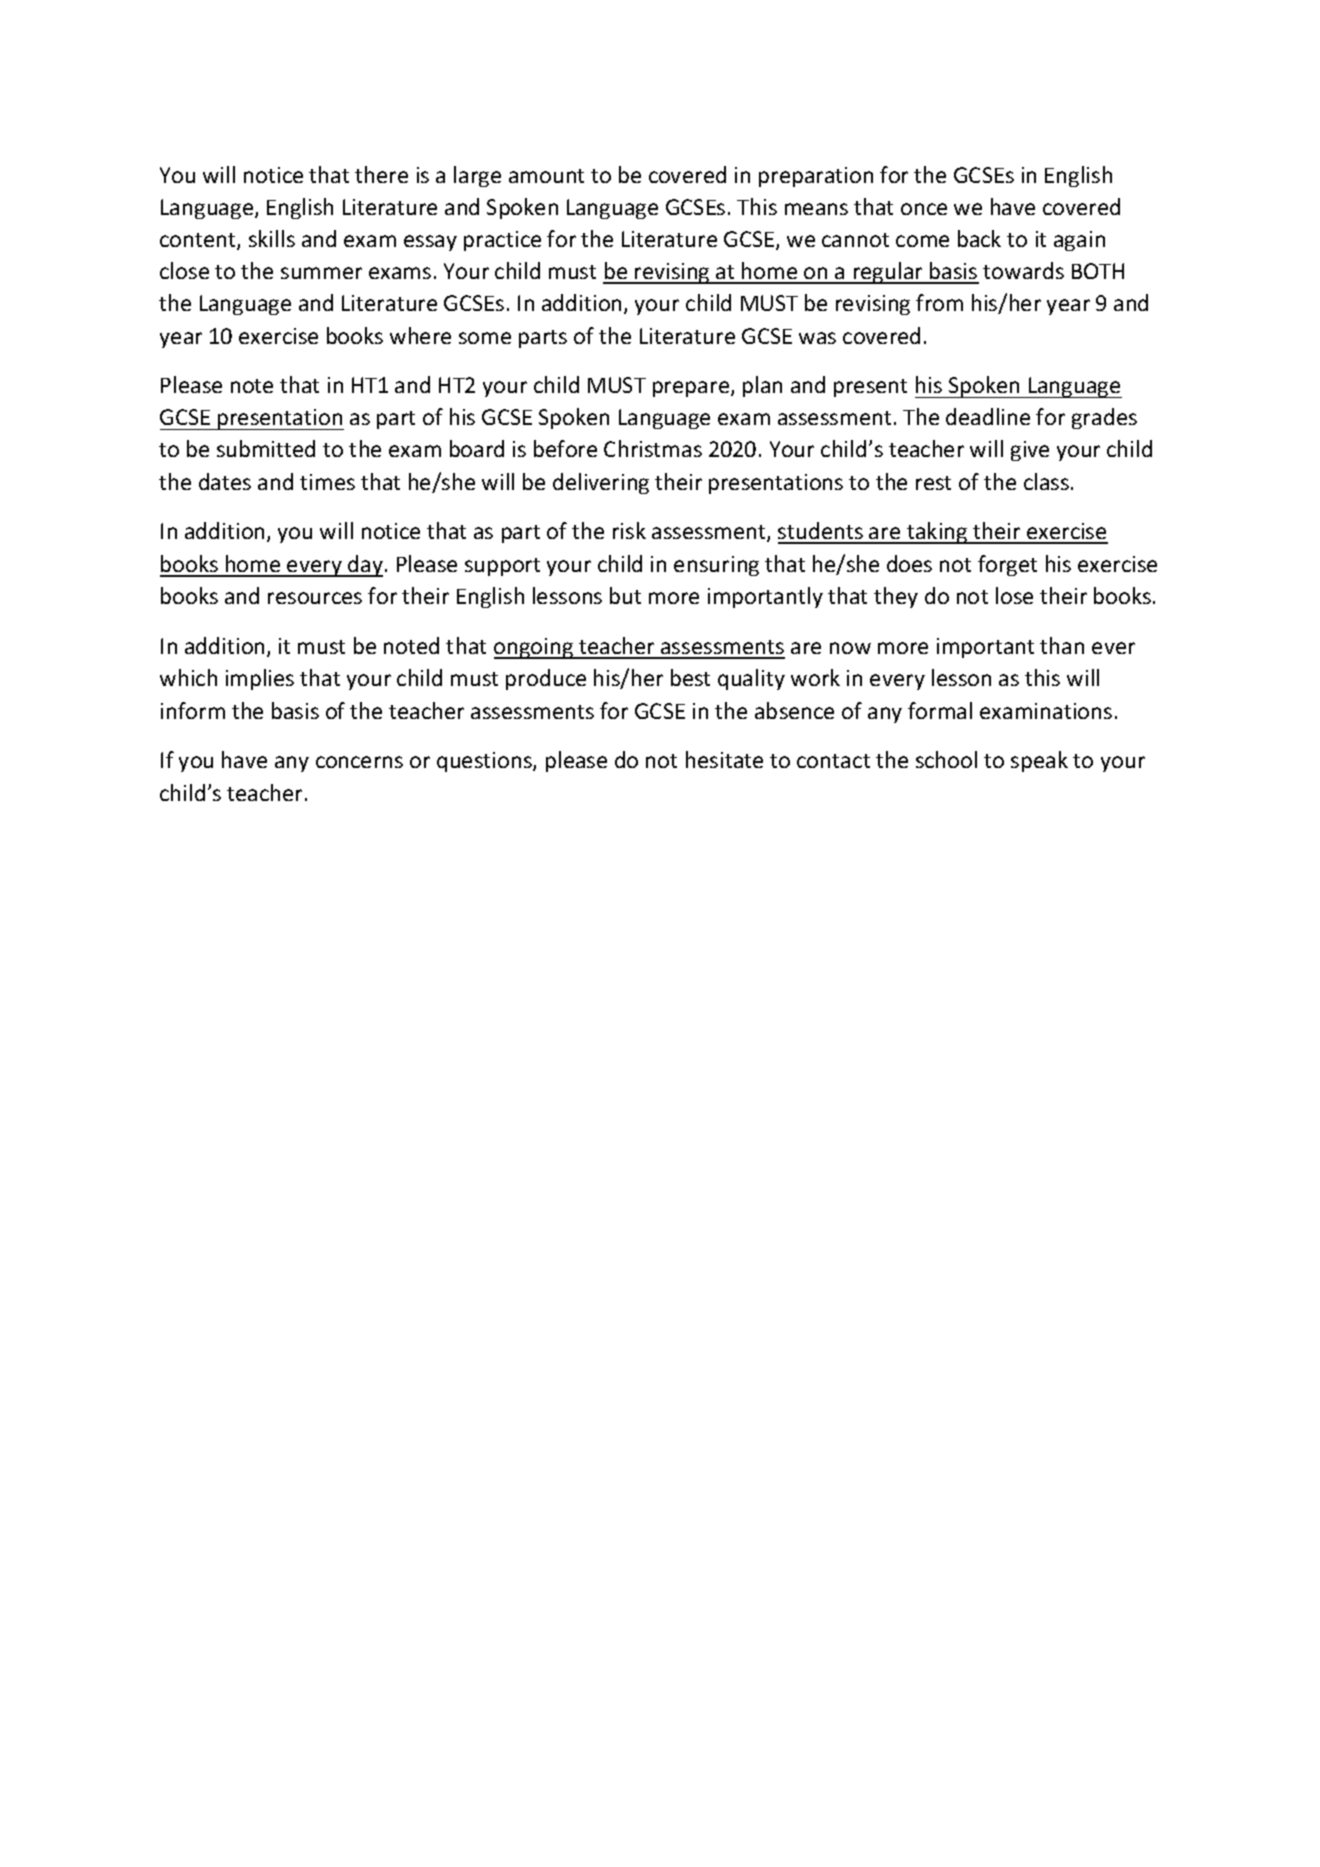 The height and width of the page is (1867, 1320). What do you see at coordinates (979, 238) in the page?
I see `back` at bounding box center [979, 238].
